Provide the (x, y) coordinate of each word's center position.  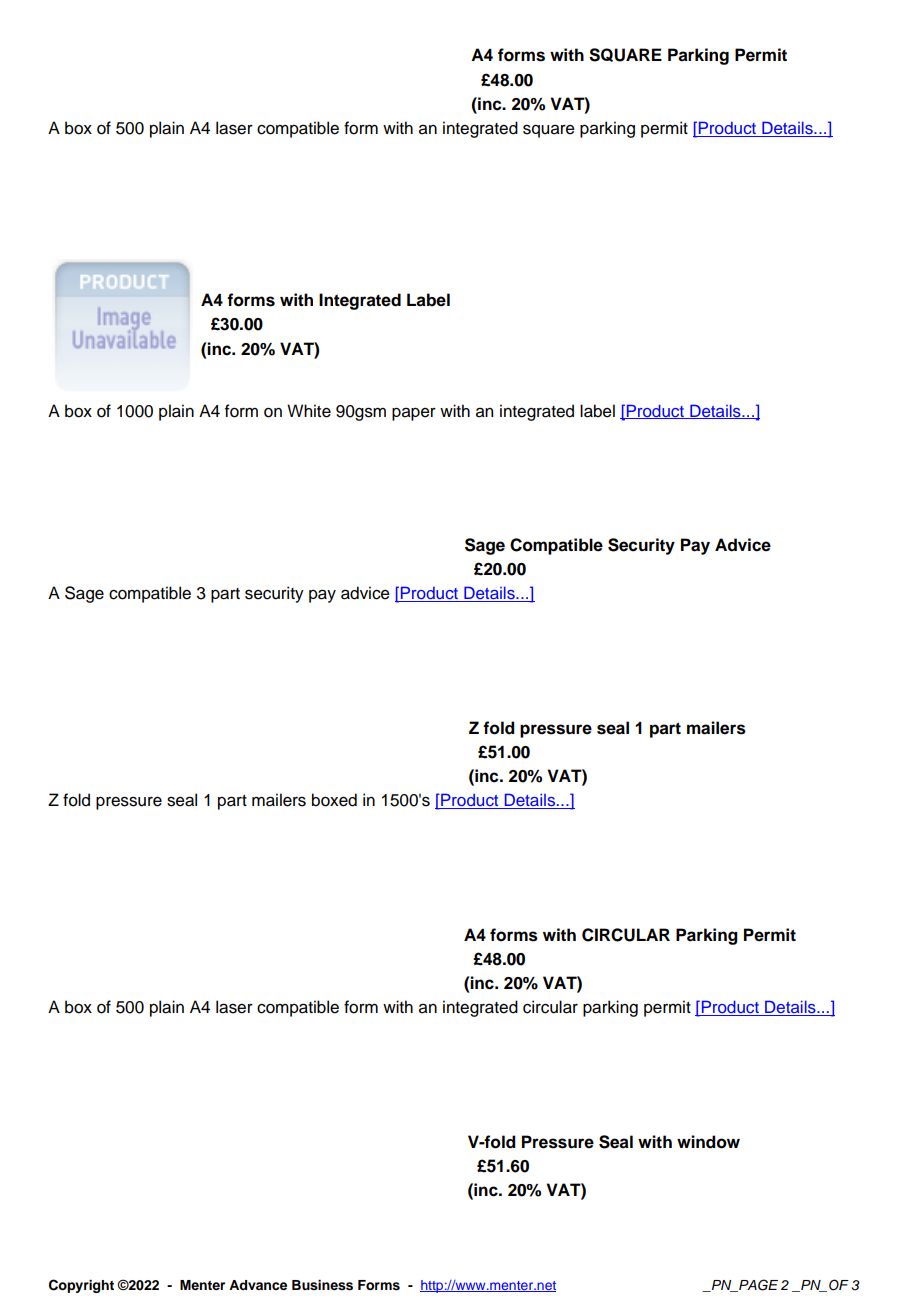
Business (322, 1285)
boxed (334, 800)
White (309, 411)
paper (414, 414)
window (708, 1142)
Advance (258, 1285)
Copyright (81, 1286)
